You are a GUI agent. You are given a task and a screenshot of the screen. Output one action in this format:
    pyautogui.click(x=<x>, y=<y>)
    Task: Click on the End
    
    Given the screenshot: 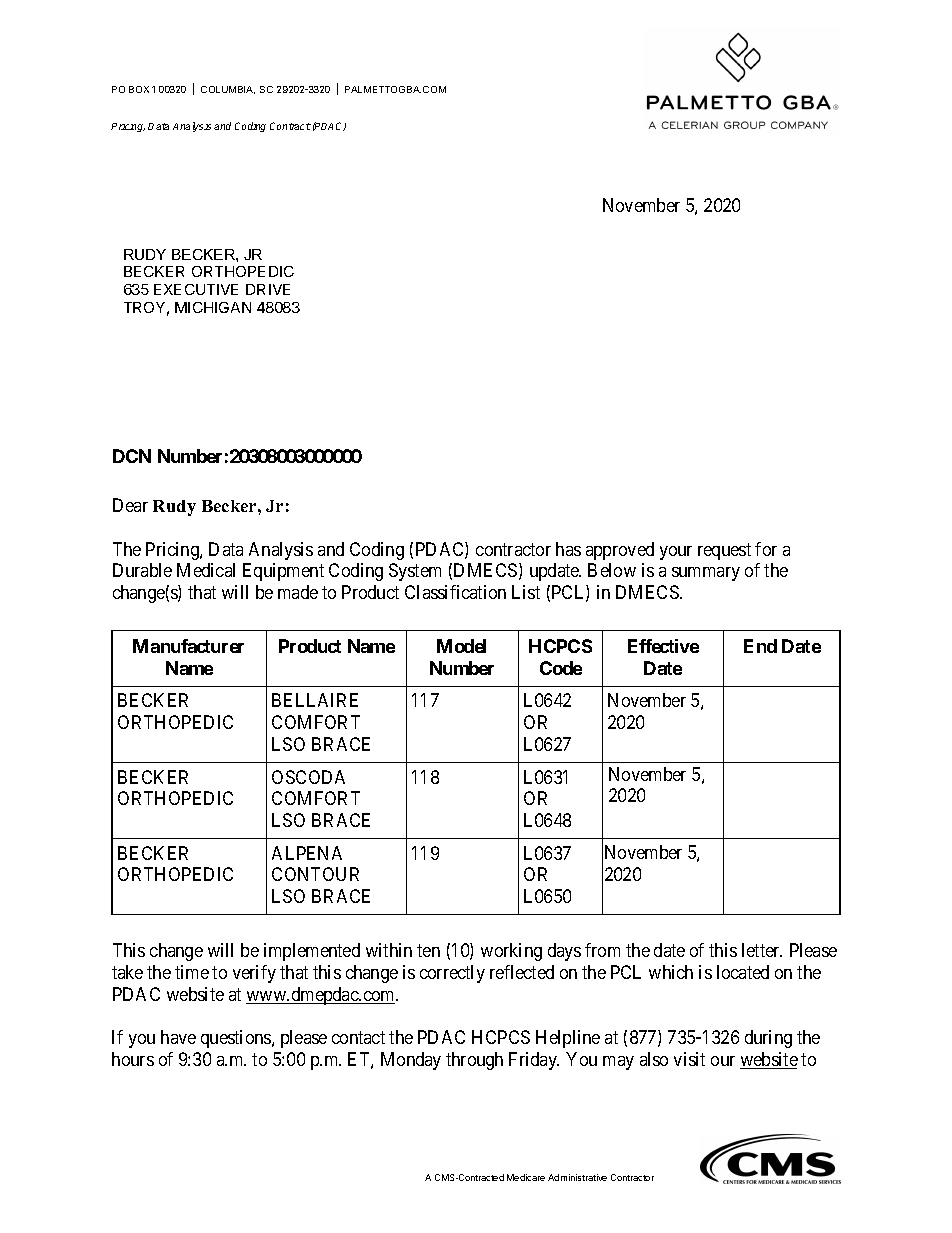 What is the action you would take?
    pyautogui.click(x=760, y=646)
